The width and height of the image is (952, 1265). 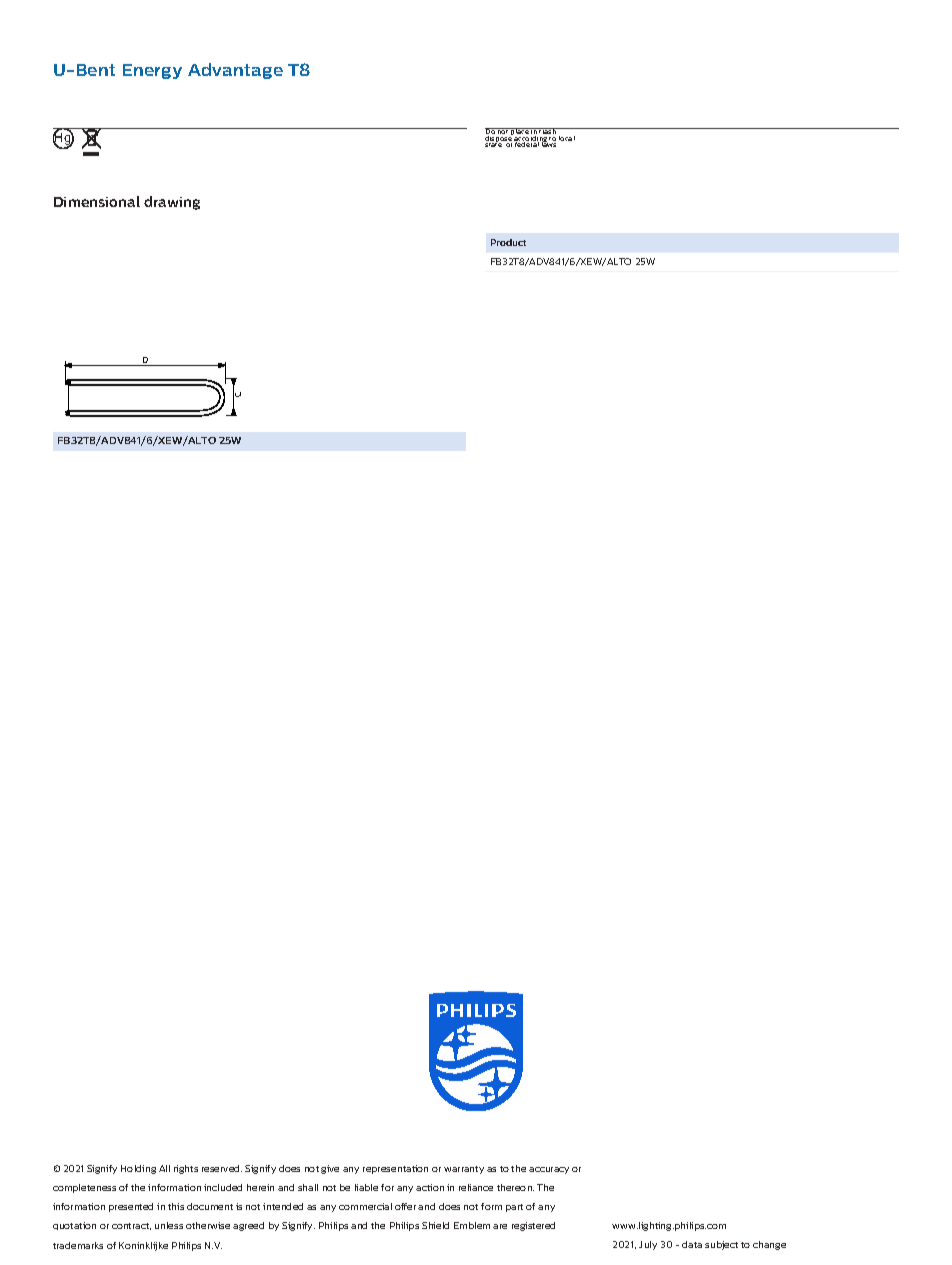 I want to click on accuracy, so click(x=549, y=1170).
